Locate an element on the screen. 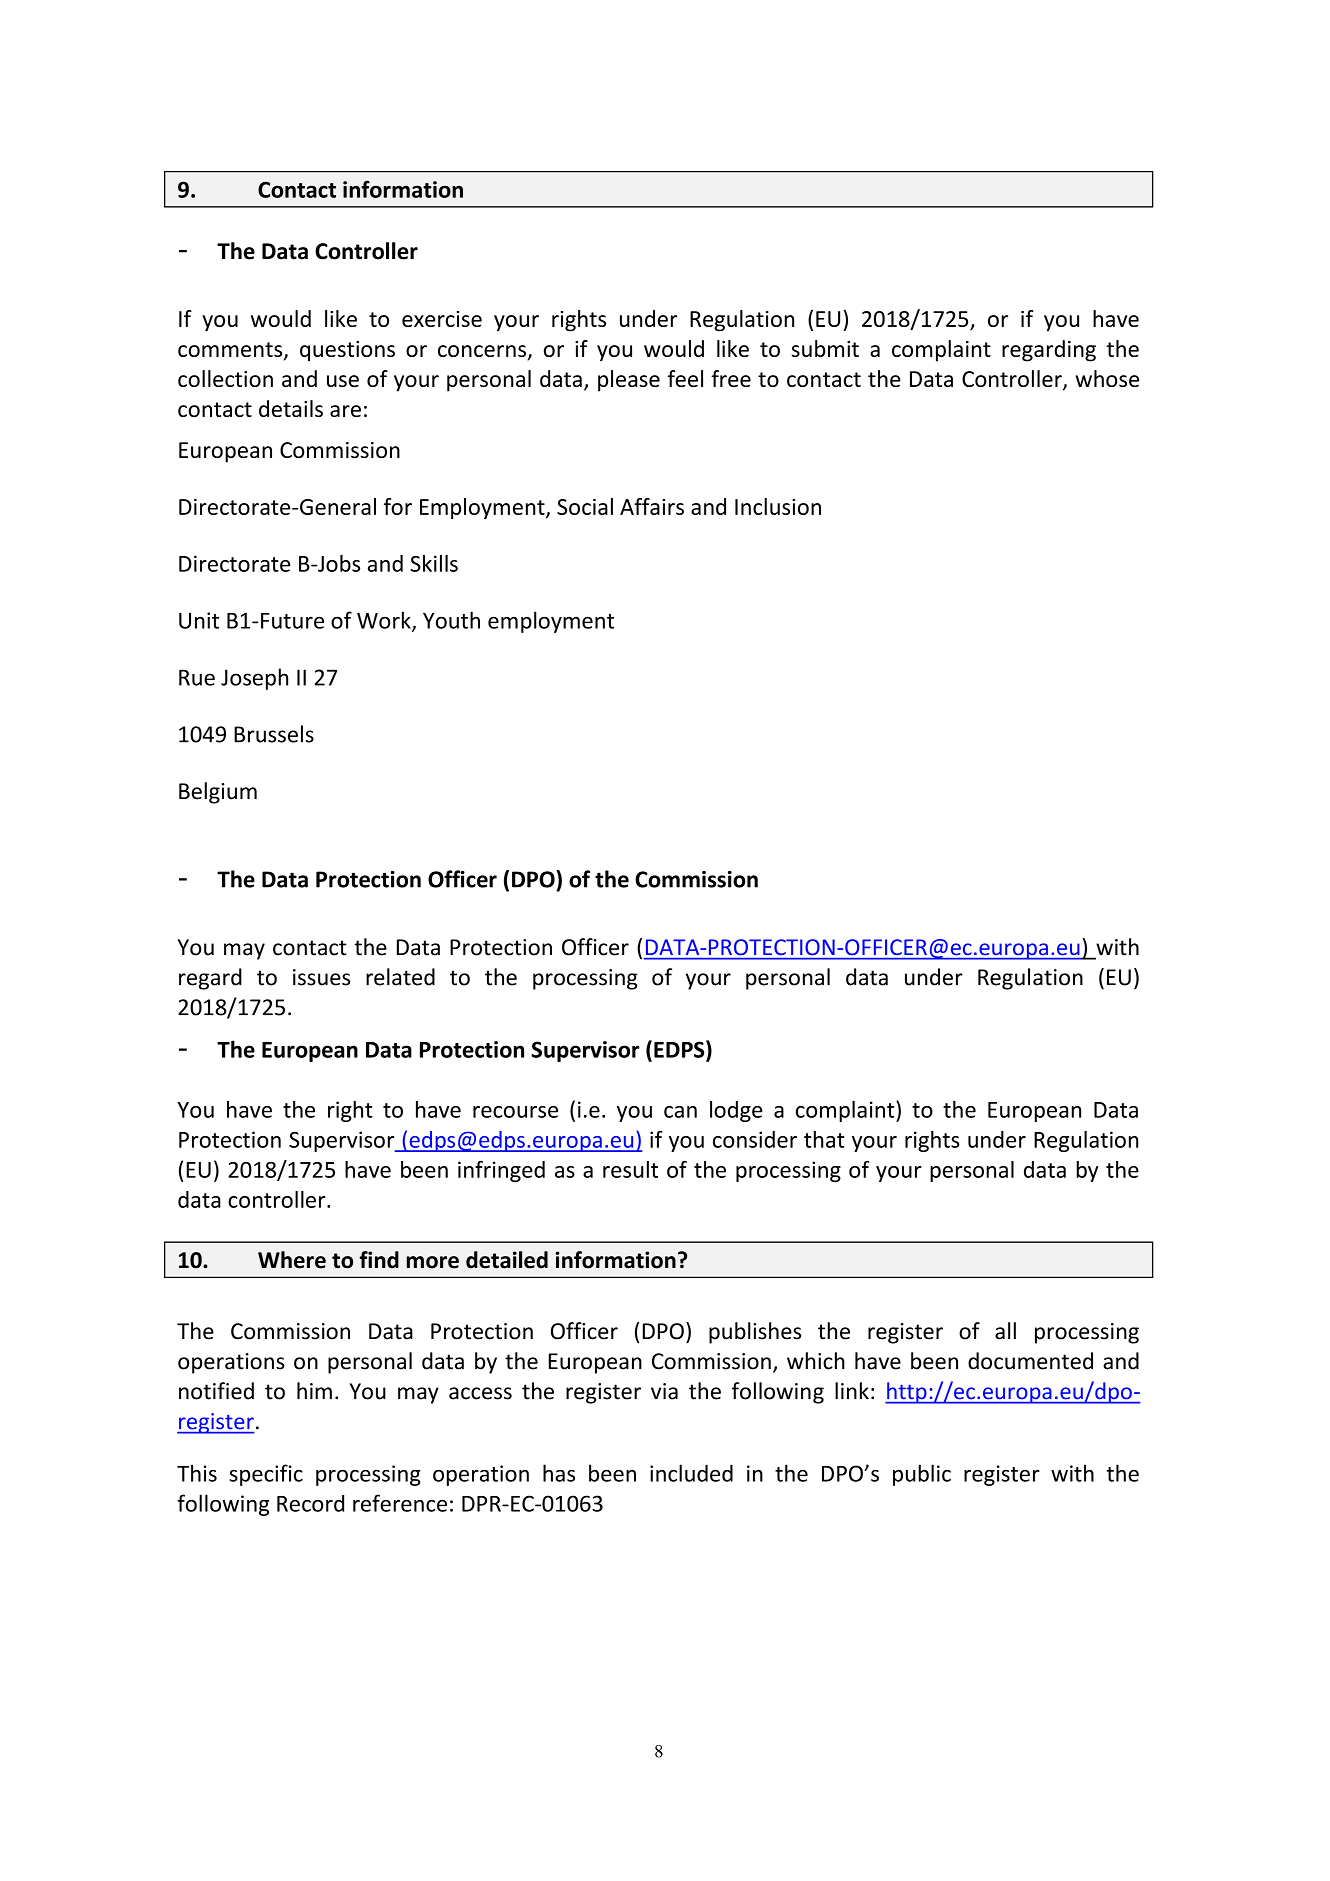 The image size is (1330, 1881). related is located at coordinates (400, 977).
